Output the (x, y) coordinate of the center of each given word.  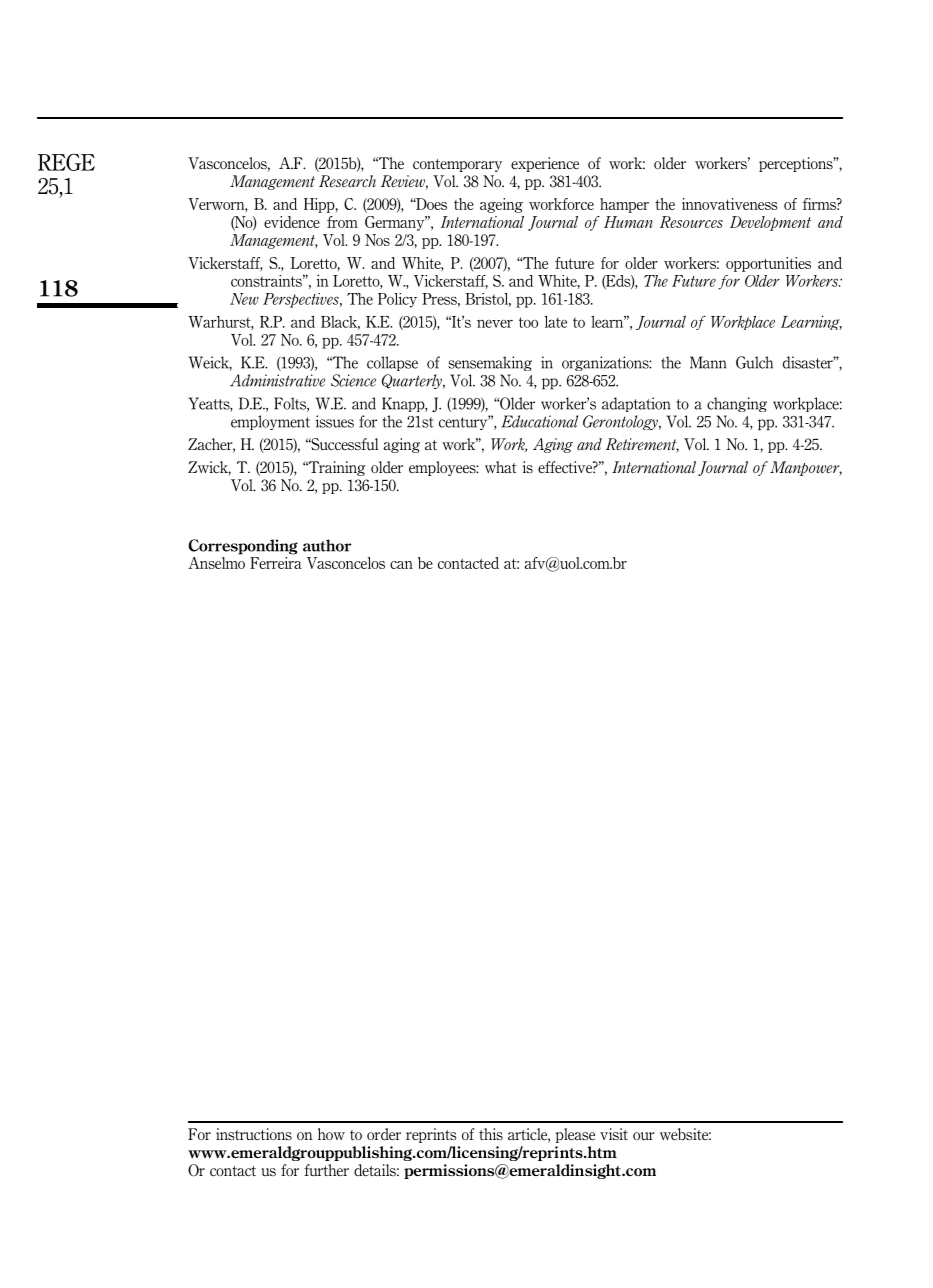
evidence (292, 222)
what (501, 467)
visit (614, 1134)
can (401, 565)
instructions (254, 1134)
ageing (501, 205)
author (327, 545)
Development (770, 223)
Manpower (806, 468)
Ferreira (276, 563)
